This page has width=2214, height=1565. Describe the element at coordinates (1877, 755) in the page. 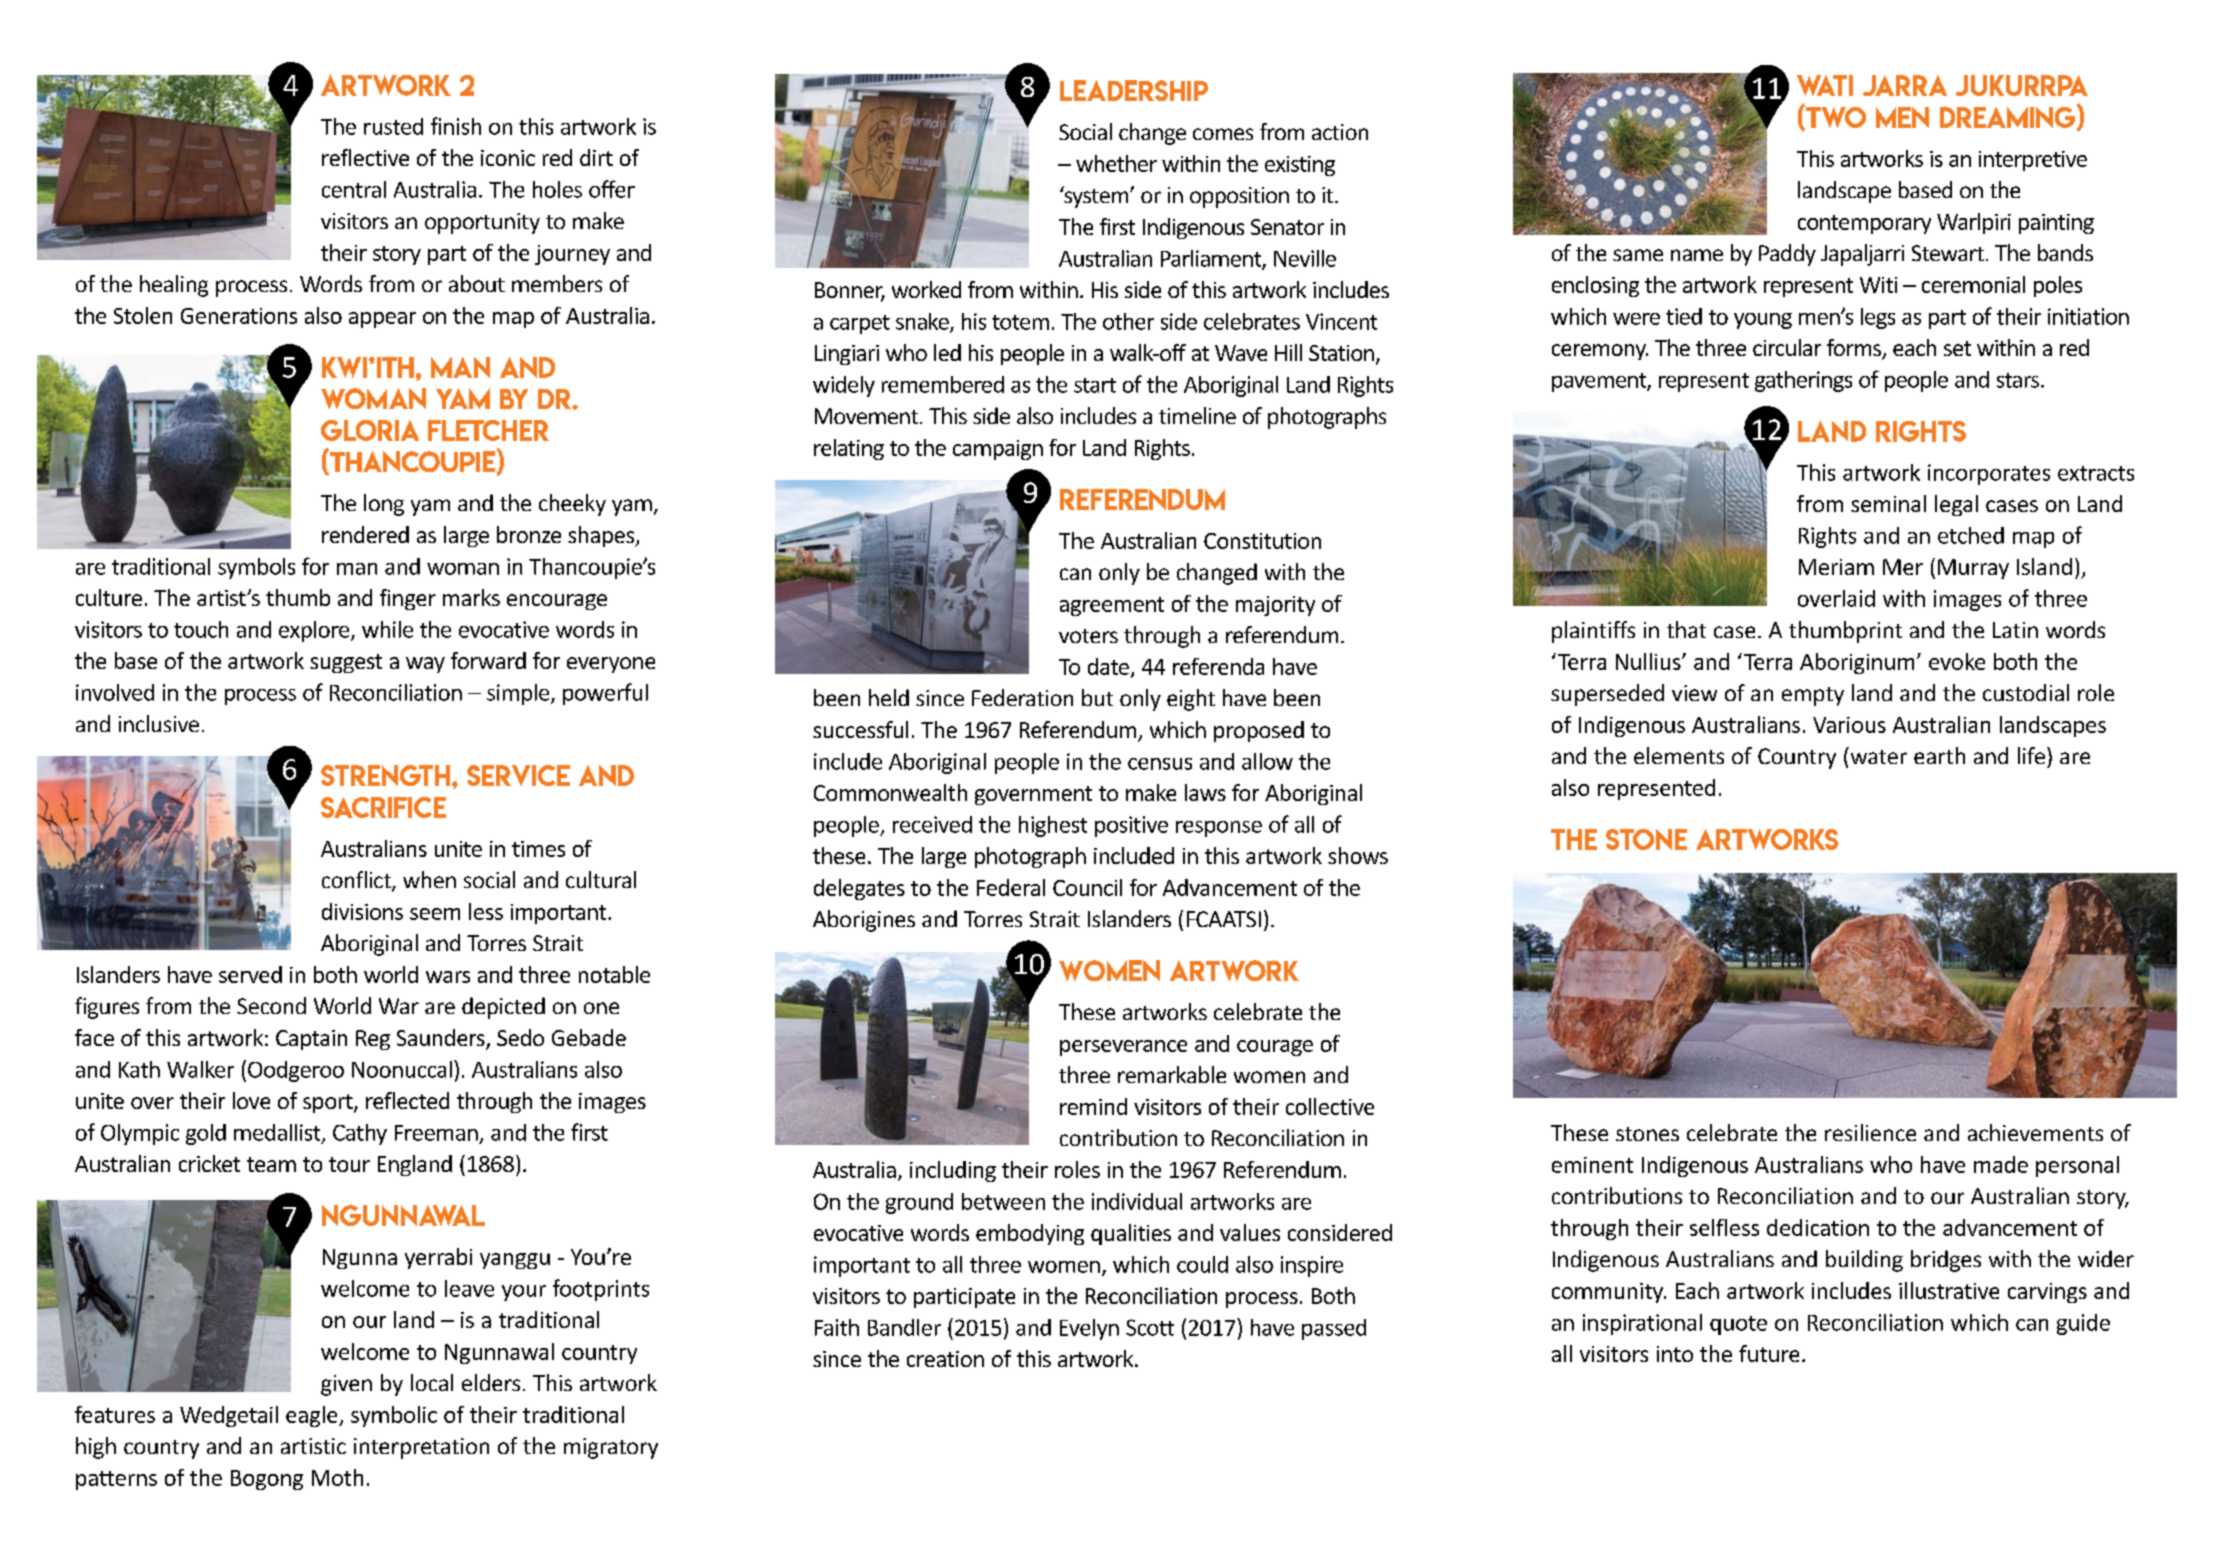

I see `water` at that location.
